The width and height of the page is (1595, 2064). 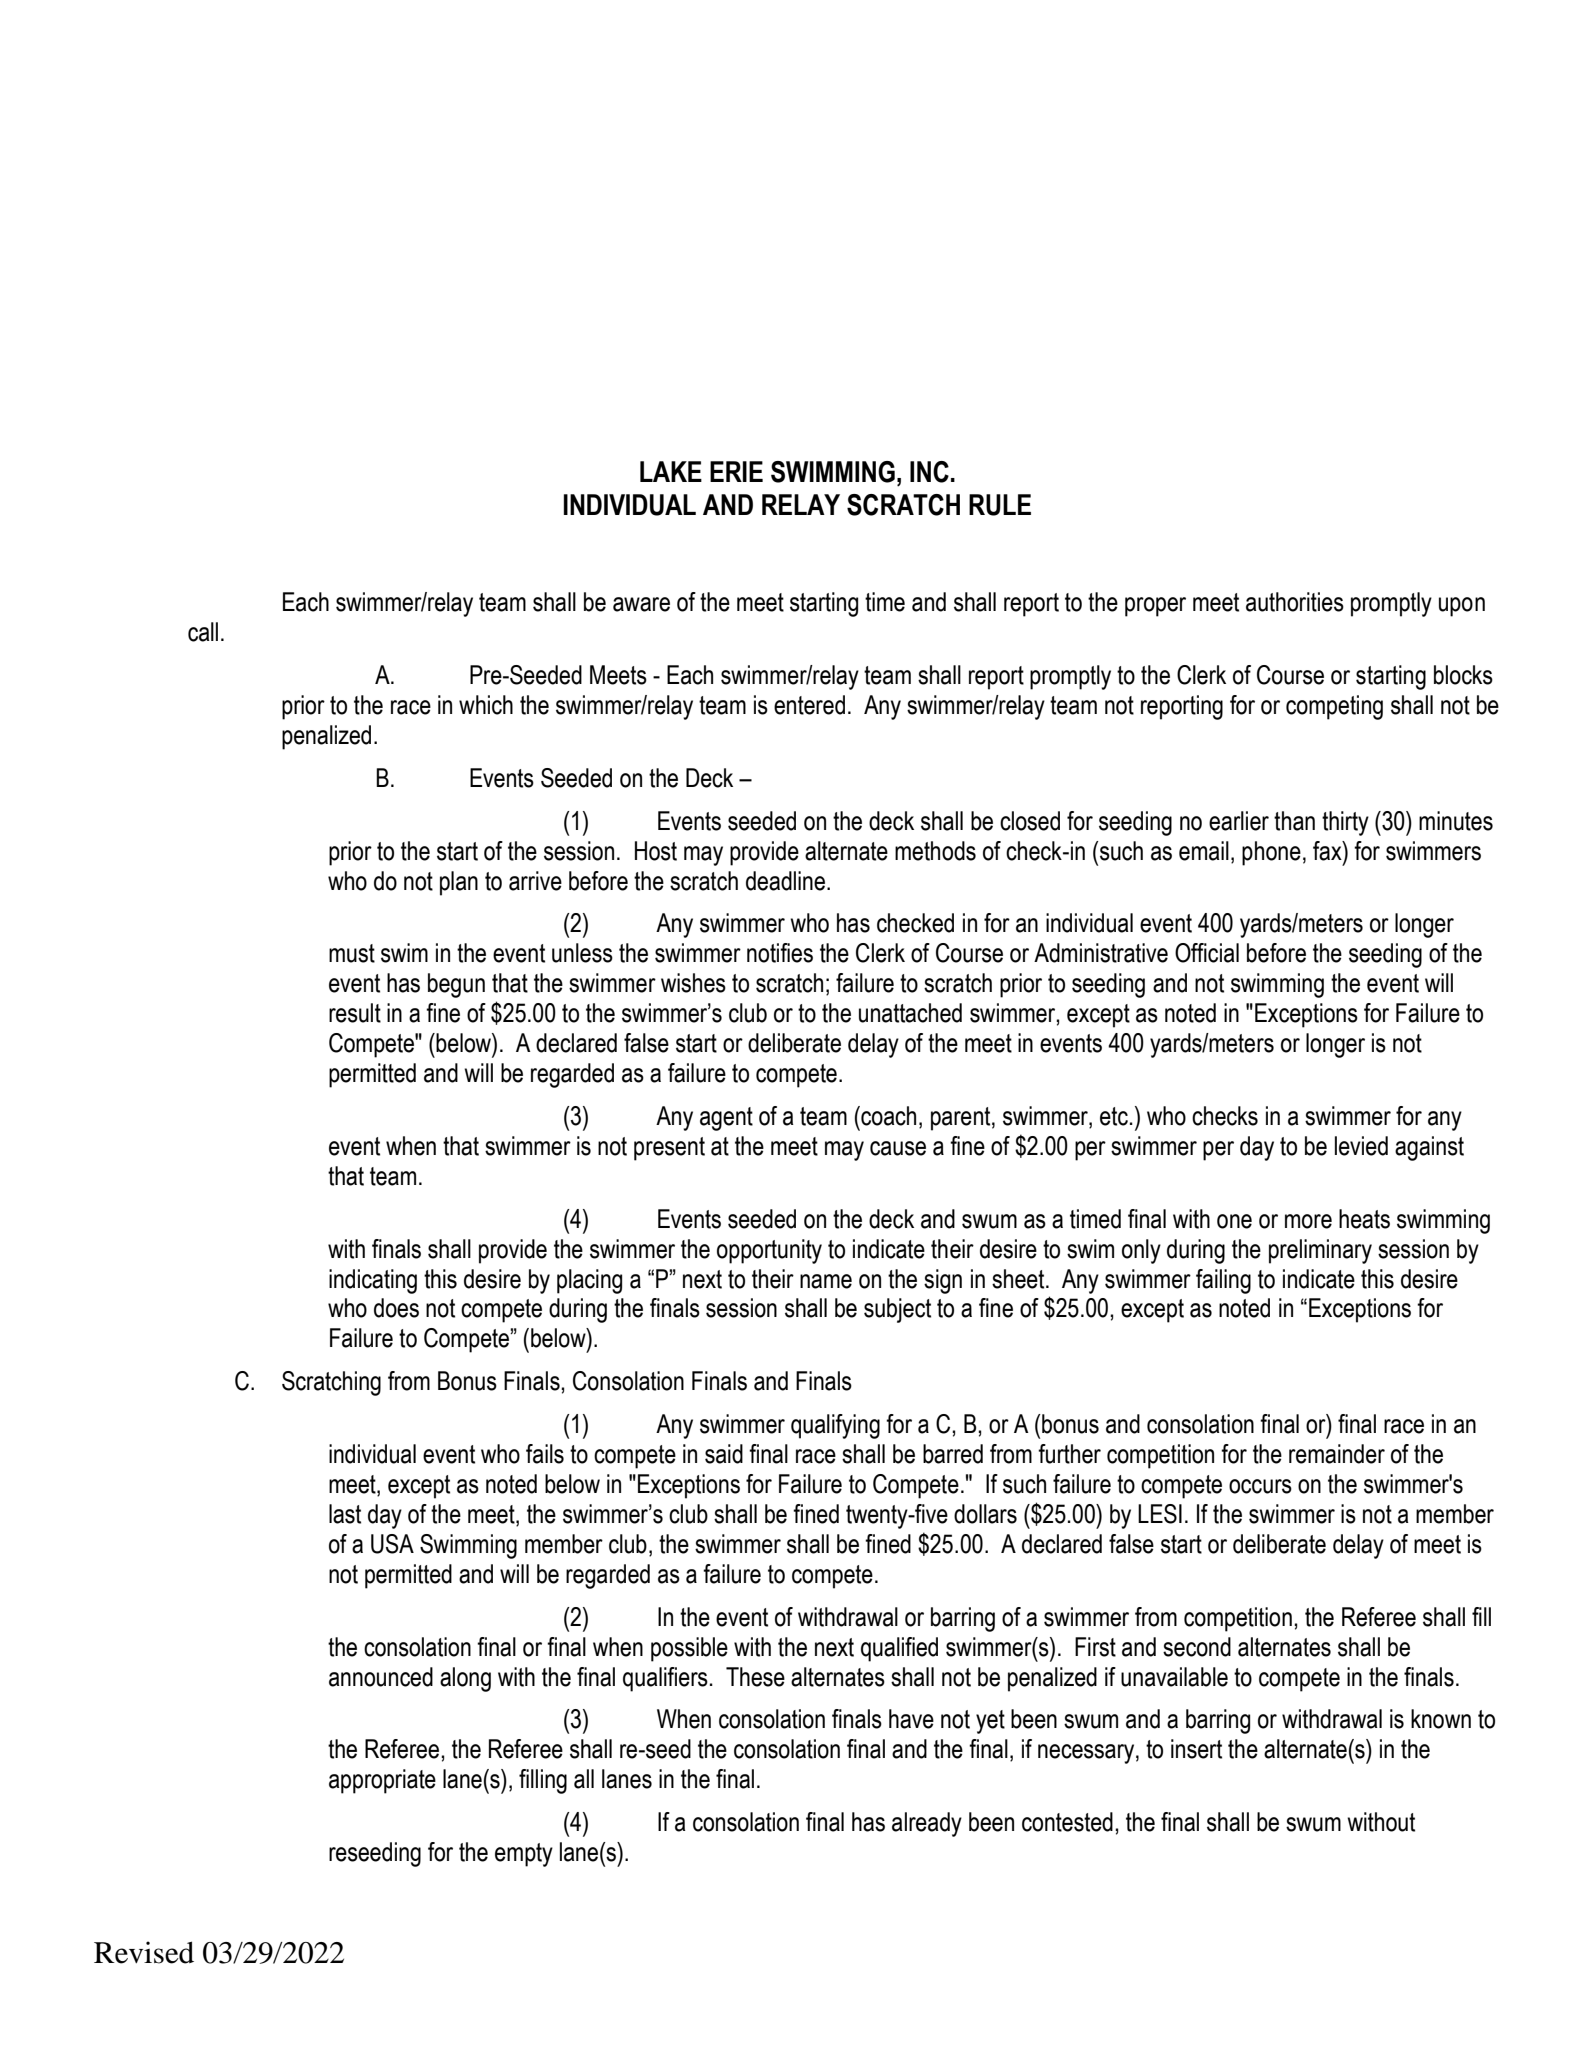 What do you see at coordinates (1271, 853) in the page?
I see `phone` at bounding box center [1271, 853].
